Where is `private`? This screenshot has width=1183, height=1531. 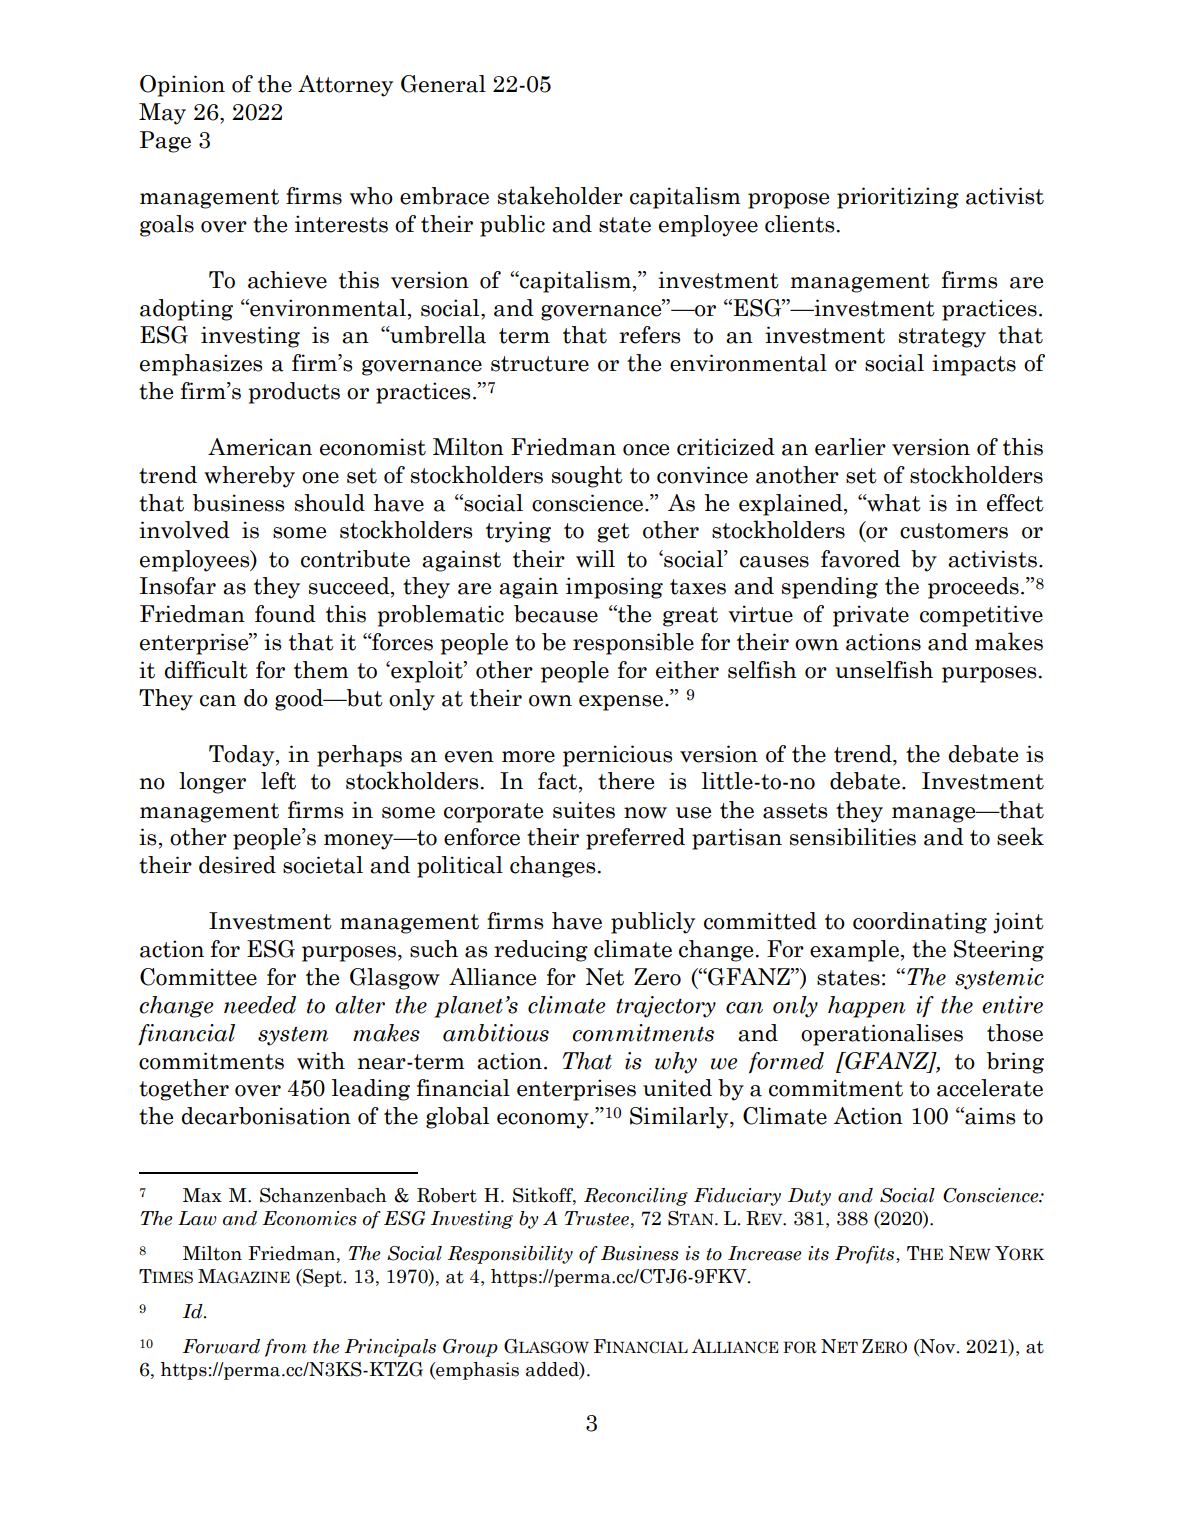
private is located at coordinates (871, 616).
